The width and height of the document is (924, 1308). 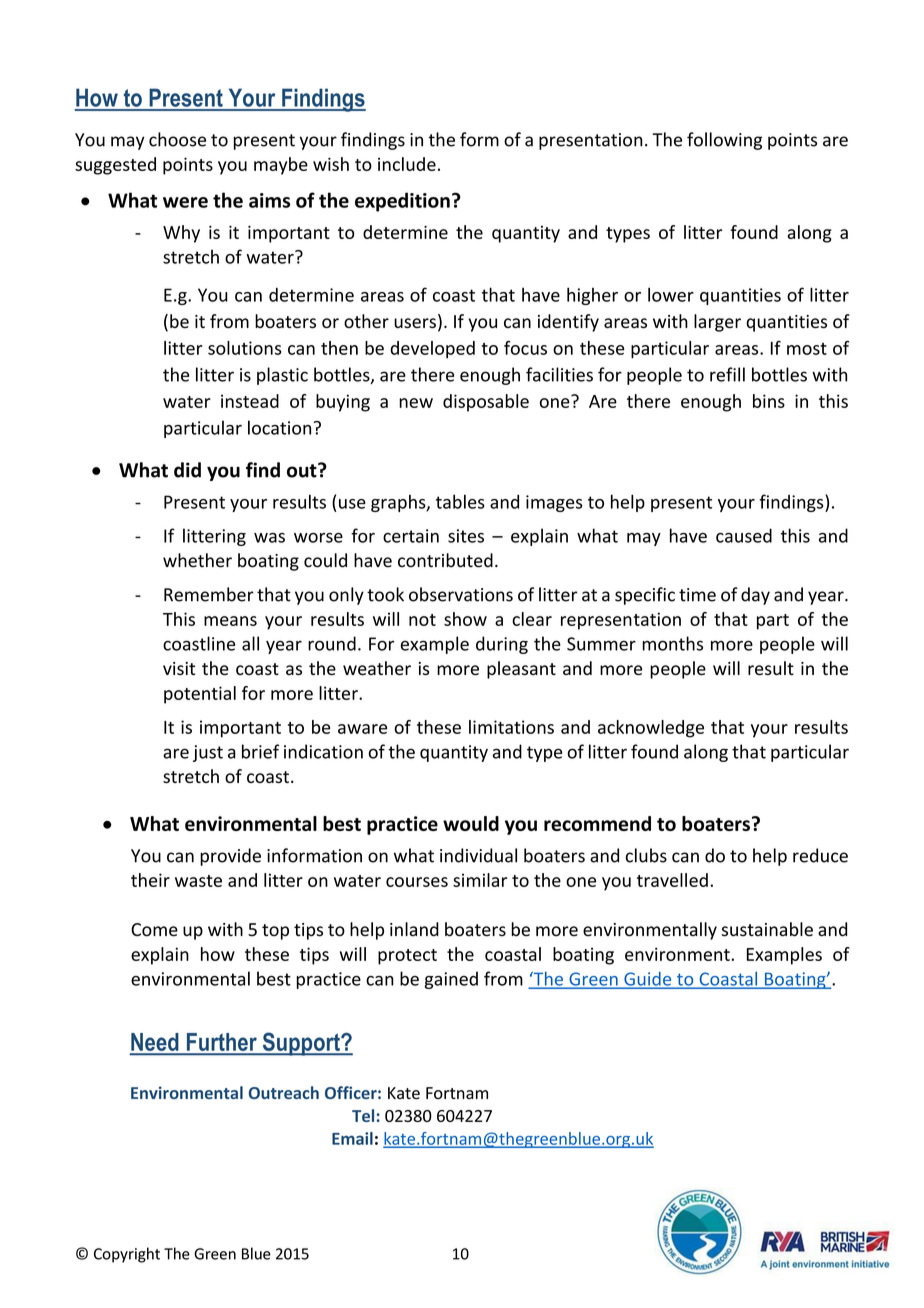 I want to click on whether, so click(x=197, y=560).
